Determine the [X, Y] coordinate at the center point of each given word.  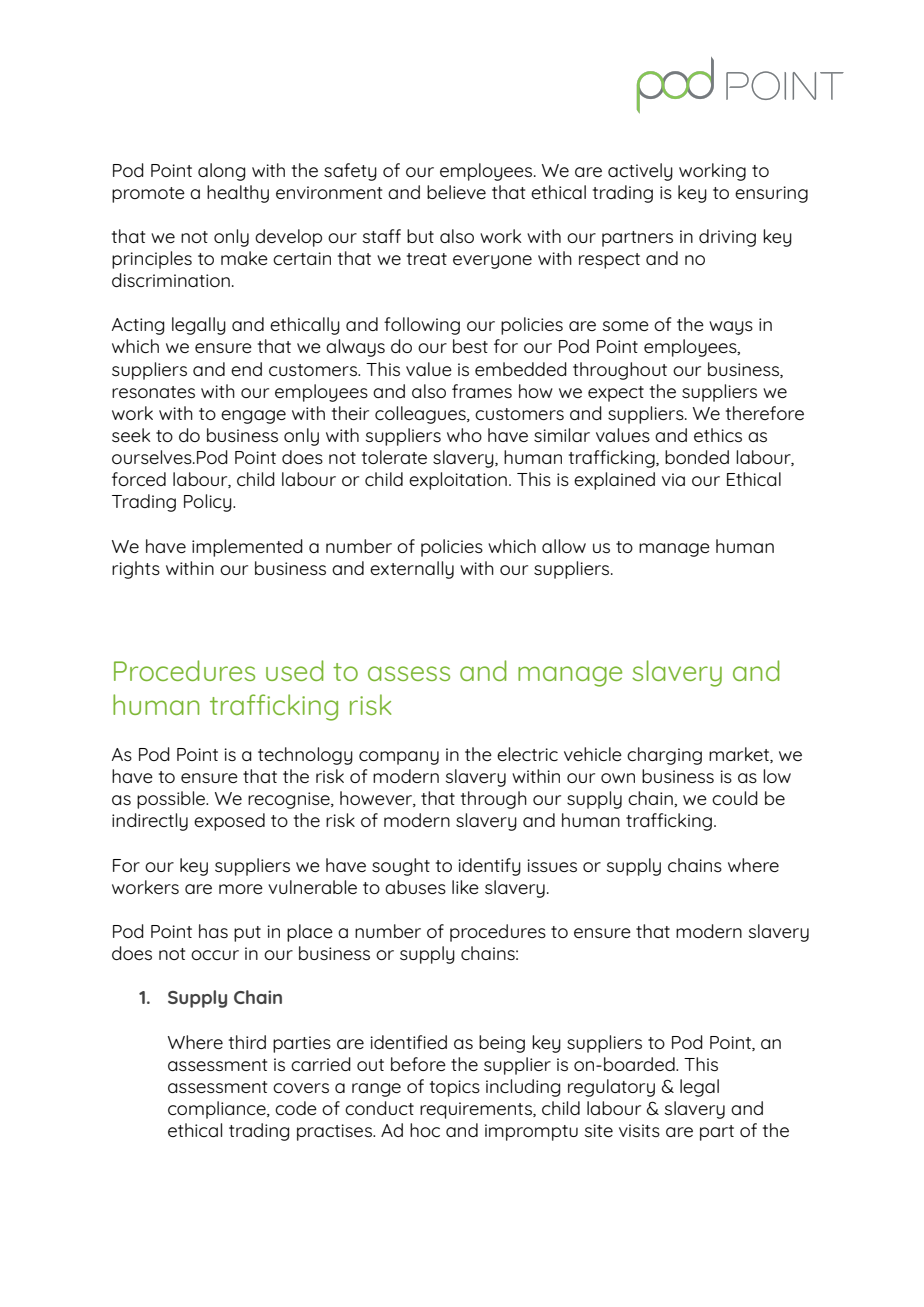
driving [727, 238]
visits [639, 1130]
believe [456, 192]
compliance [218, 1110]
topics [455, 1088]
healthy [238, 194]
